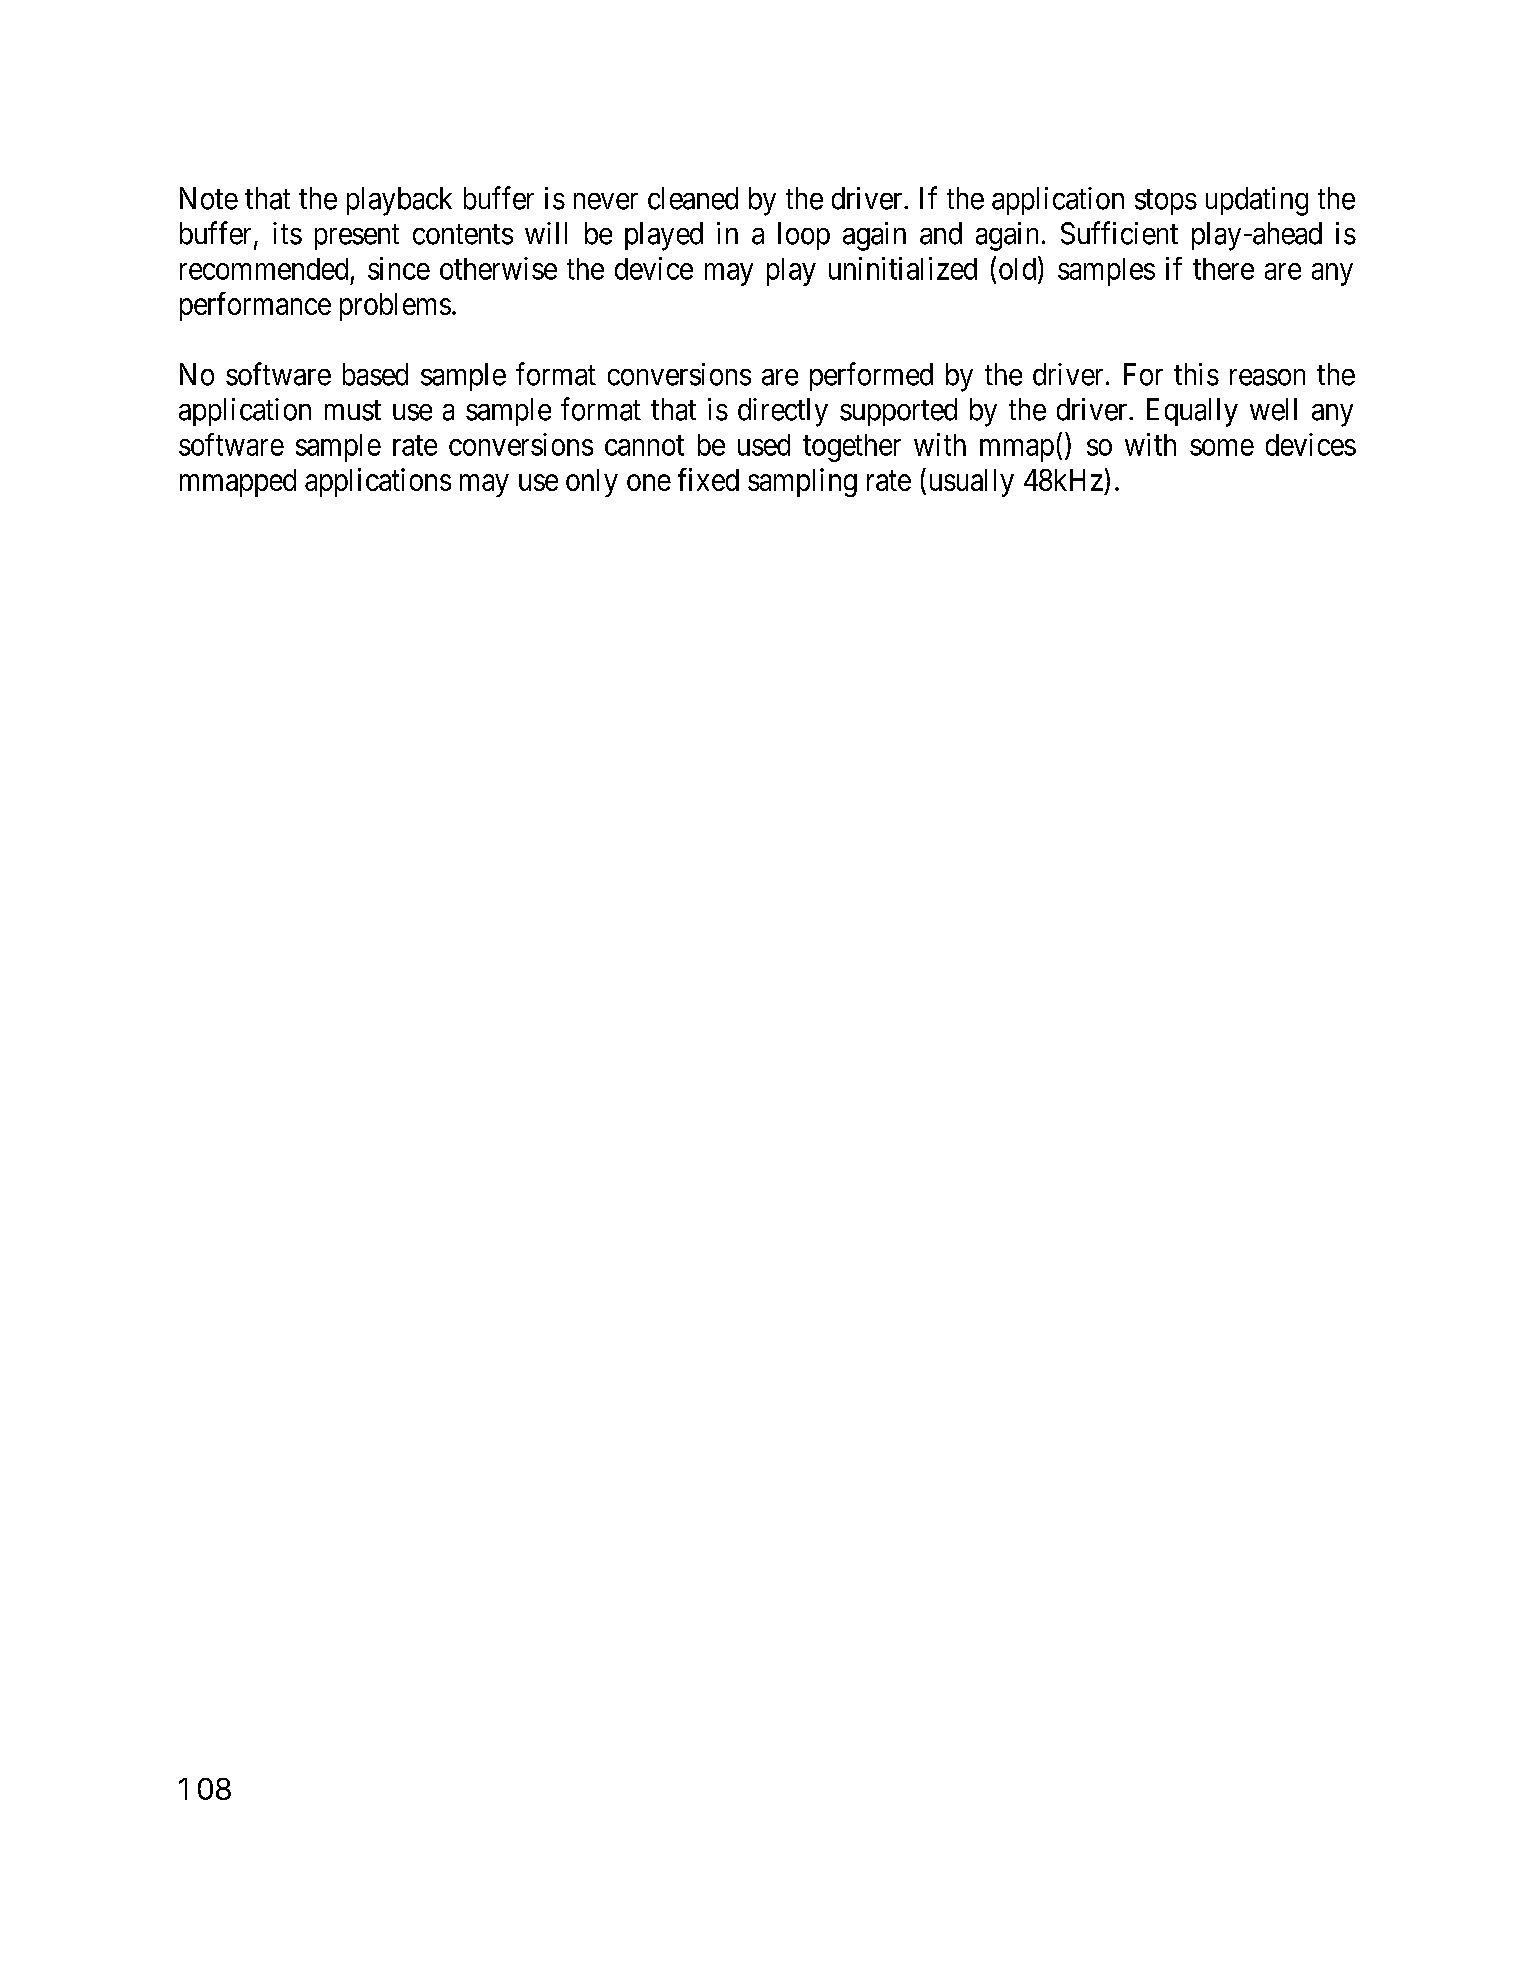 Image resolution: width=1535 pixels, height=1986 pixels. What do you see at coordinates (1166, 202) in the image?
I see `stops` at bounding box center [1166, 202].
